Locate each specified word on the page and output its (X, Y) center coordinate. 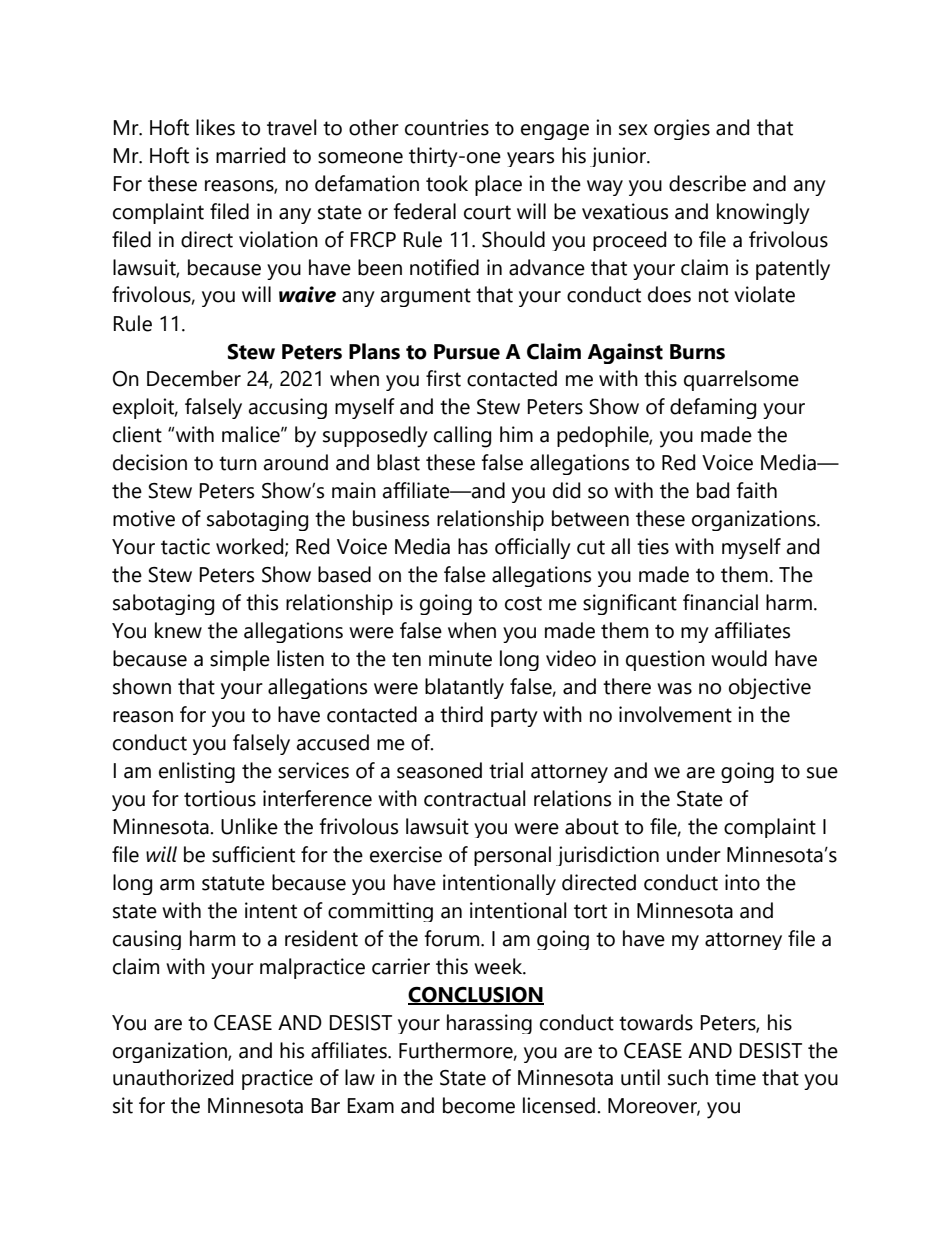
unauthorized (173, 1077)
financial (720, 602)
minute (460, 658)
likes (215, 127)
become (479, 1105)
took (447, 183)
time (735, 1077)
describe (707, 183)
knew (178, 630)
